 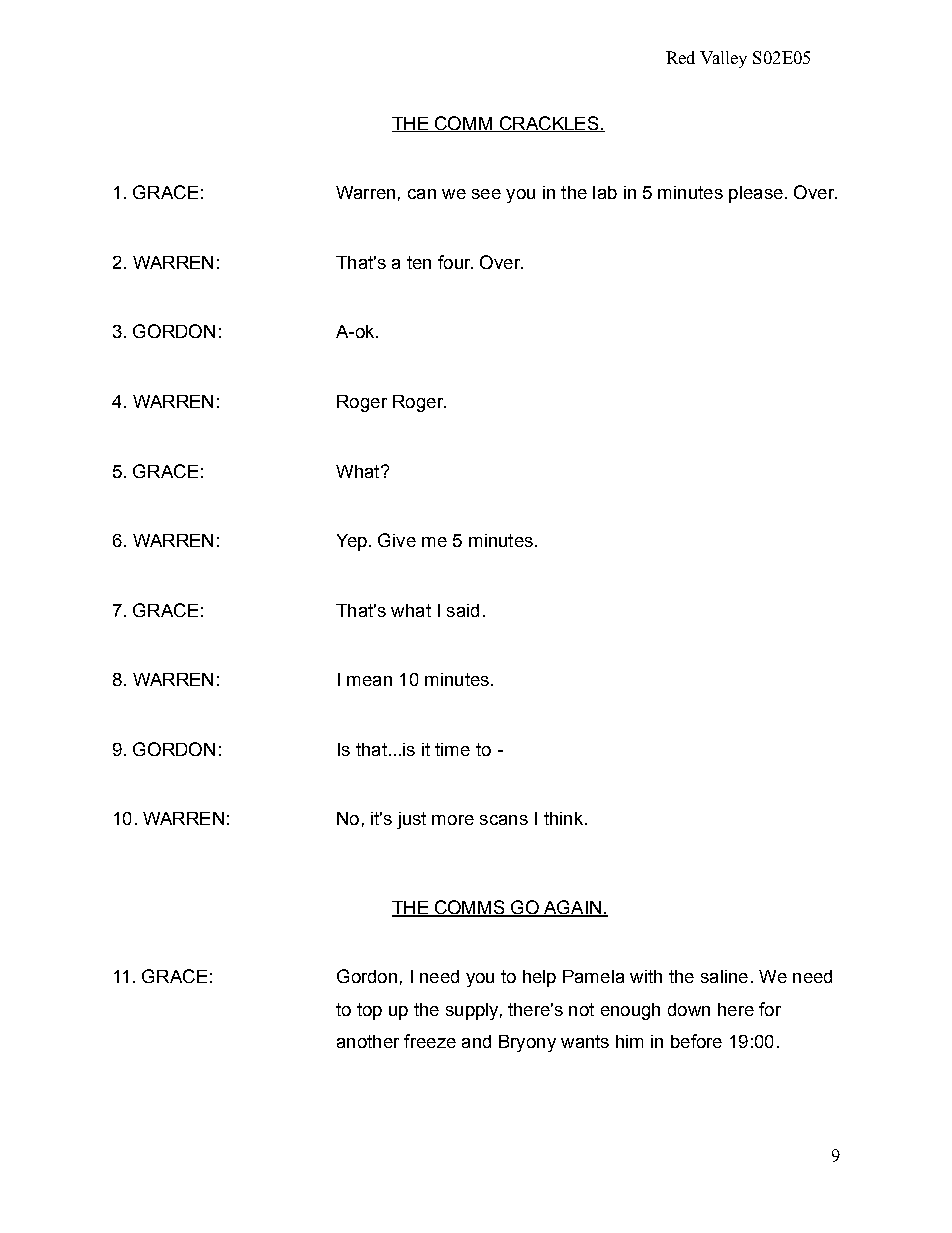 What do you see at coordinates (455, 262) in the image?
I see `four` at bounding box center [455, 262].
